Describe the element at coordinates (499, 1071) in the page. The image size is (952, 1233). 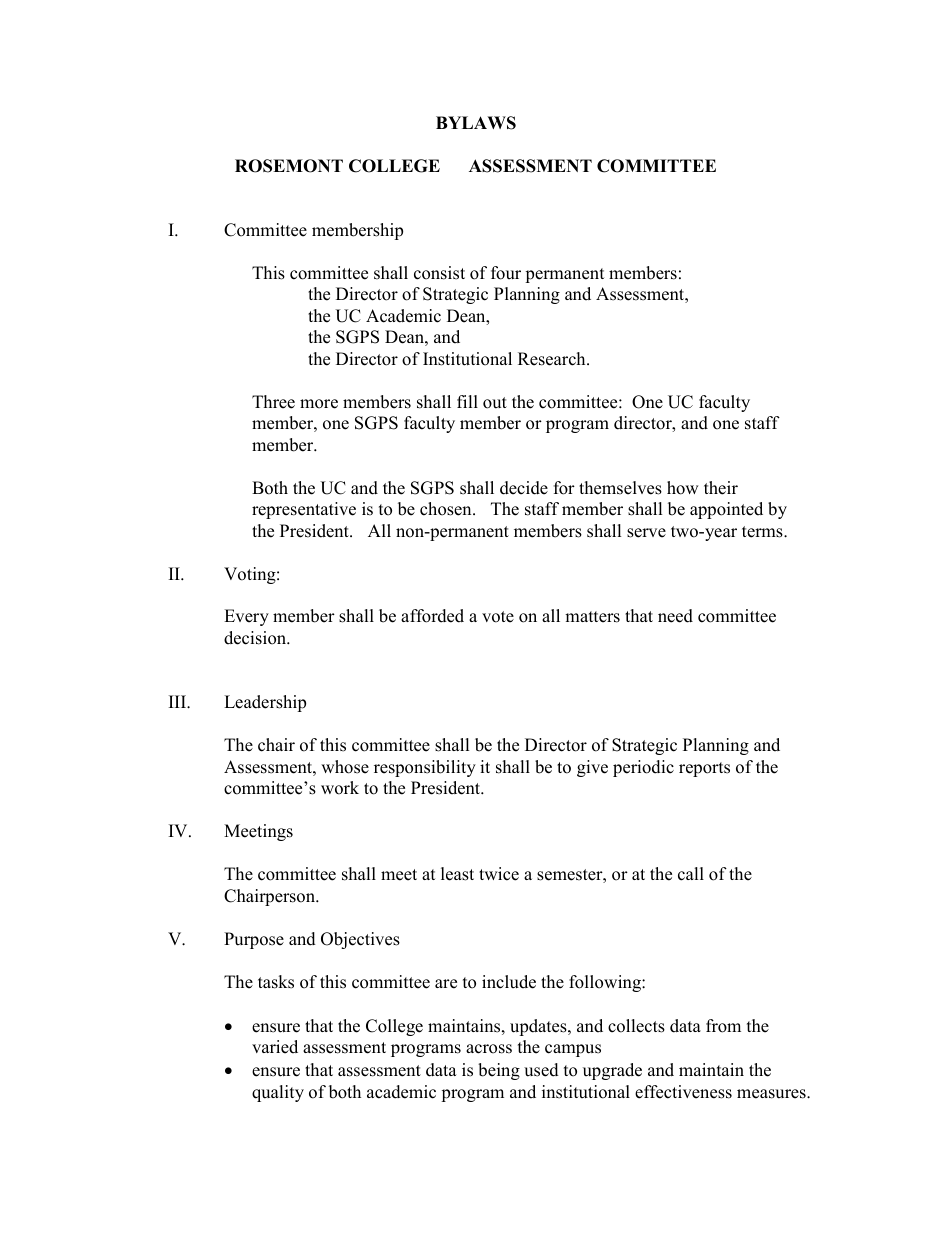
I see `being` at that location.
